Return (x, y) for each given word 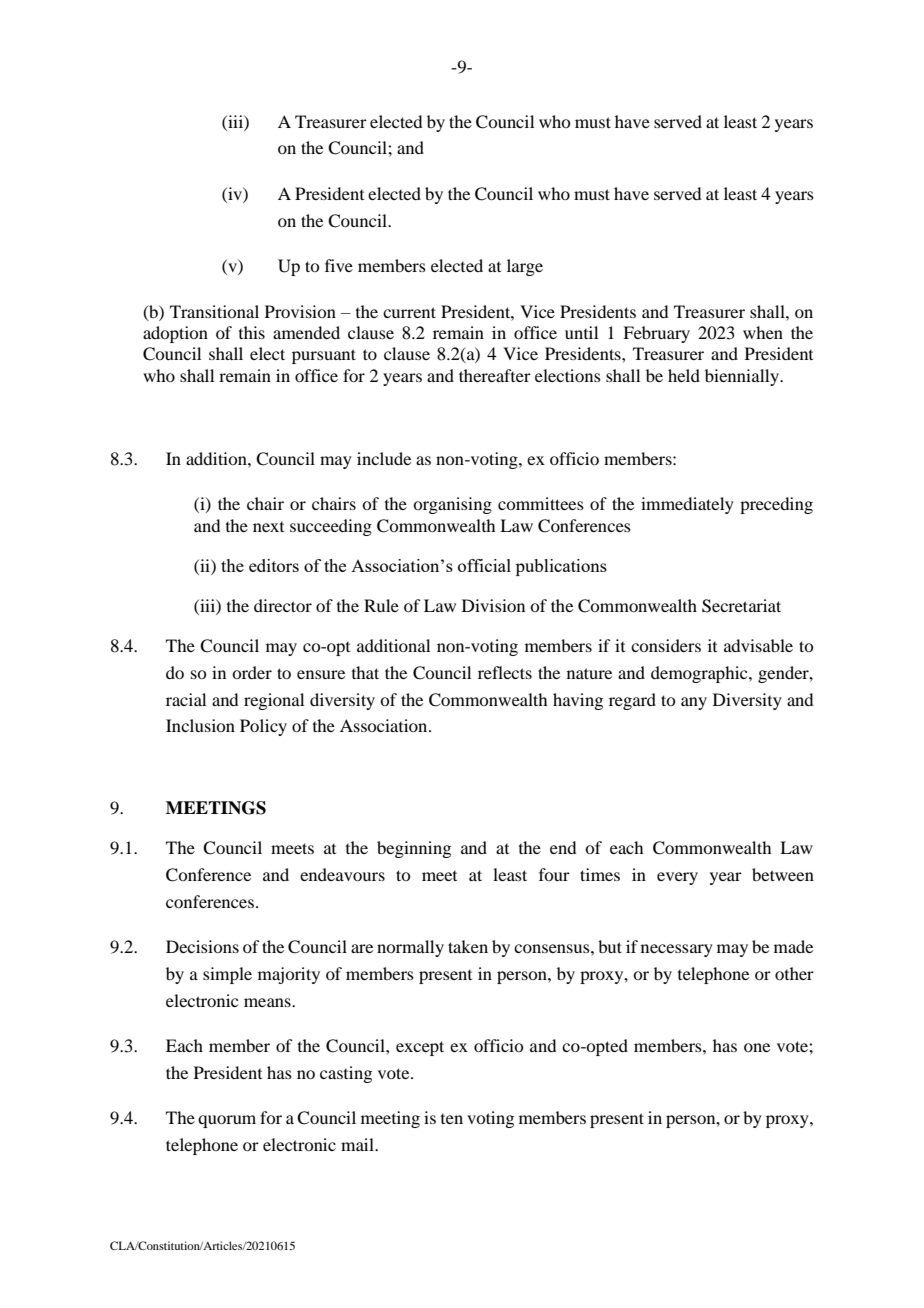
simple (227, 975)
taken (468, 946)
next (268, 527)
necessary (677, 950)
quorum (227, 1121)
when (763, 332)
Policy (263, 727)
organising (452, 505)
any (694, 703)
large (525, 267)
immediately (687, 505)
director (283, 605)
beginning (414, 849)
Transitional (214, 311)
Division (493, 605)
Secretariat (741, 606)
